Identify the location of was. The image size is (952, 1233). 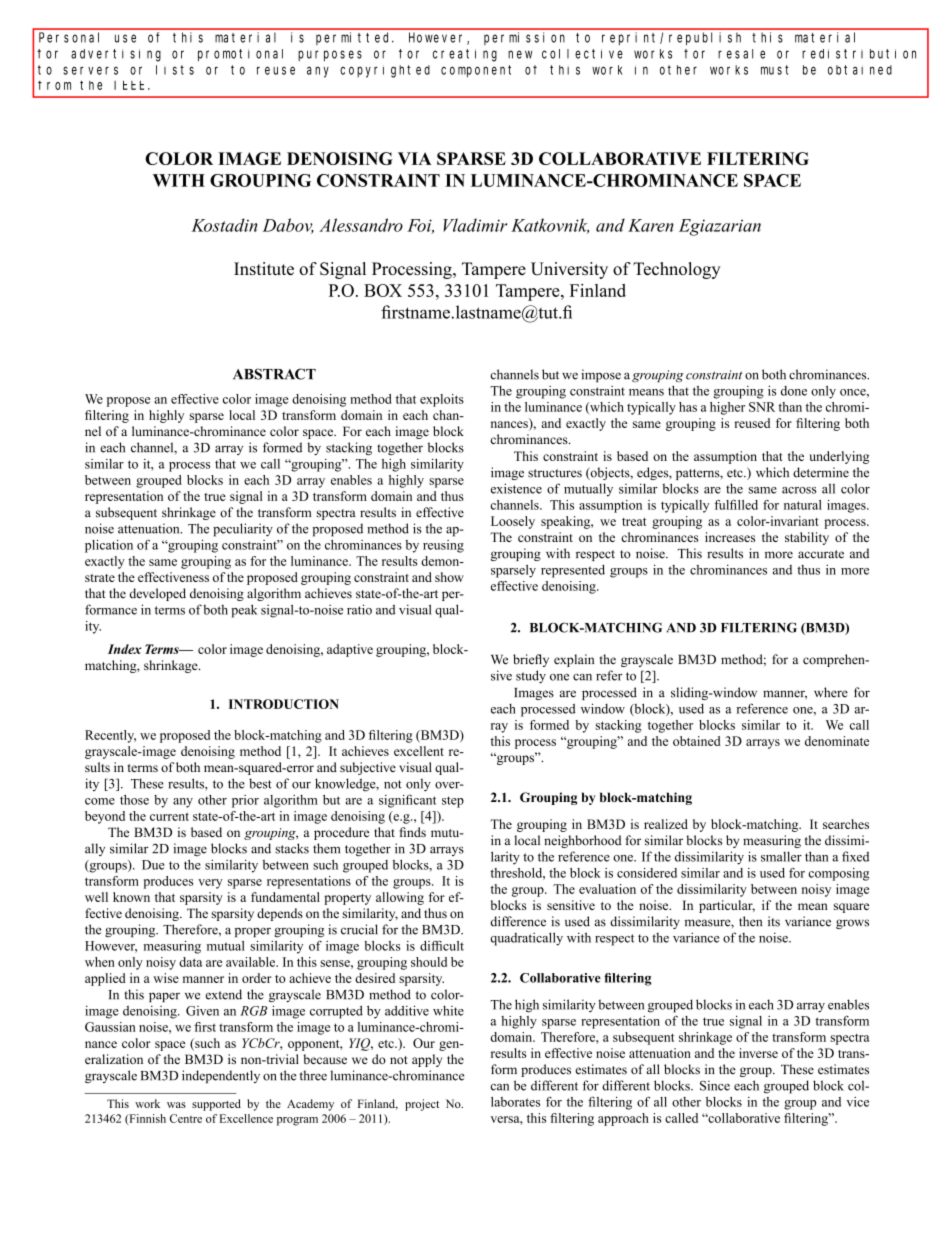
(176, 1105).
